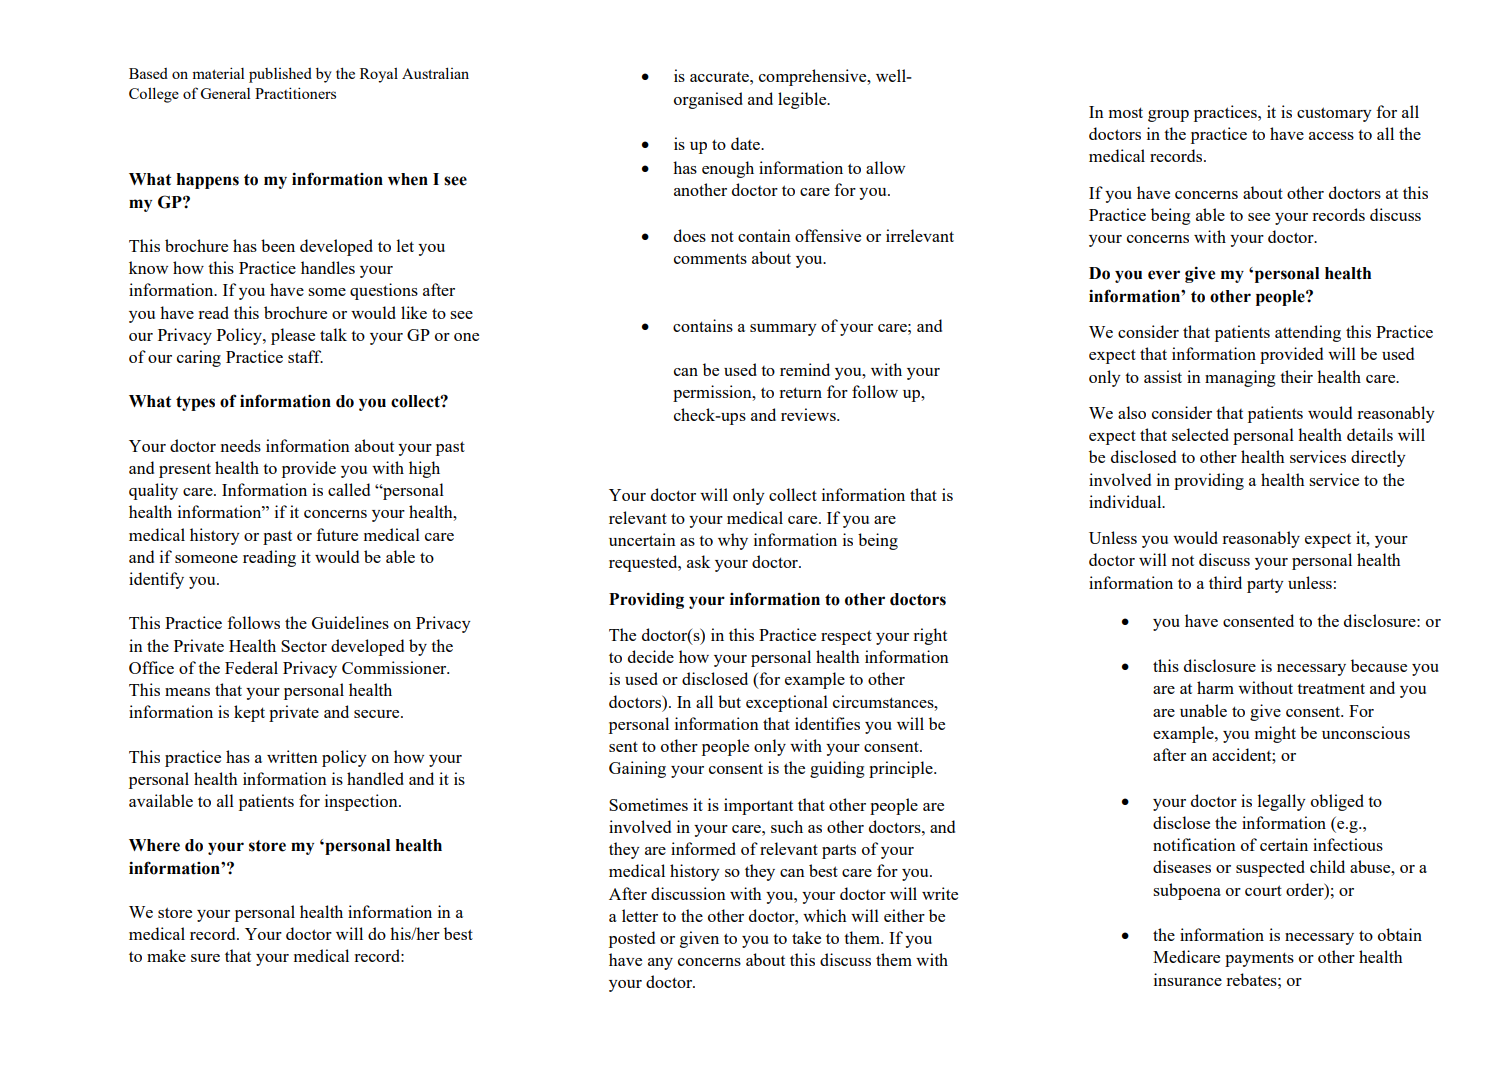 This page has width=1506, height=1065. Describe the element at coordinates (1168, 116) in the page. I see `group` at that location.
